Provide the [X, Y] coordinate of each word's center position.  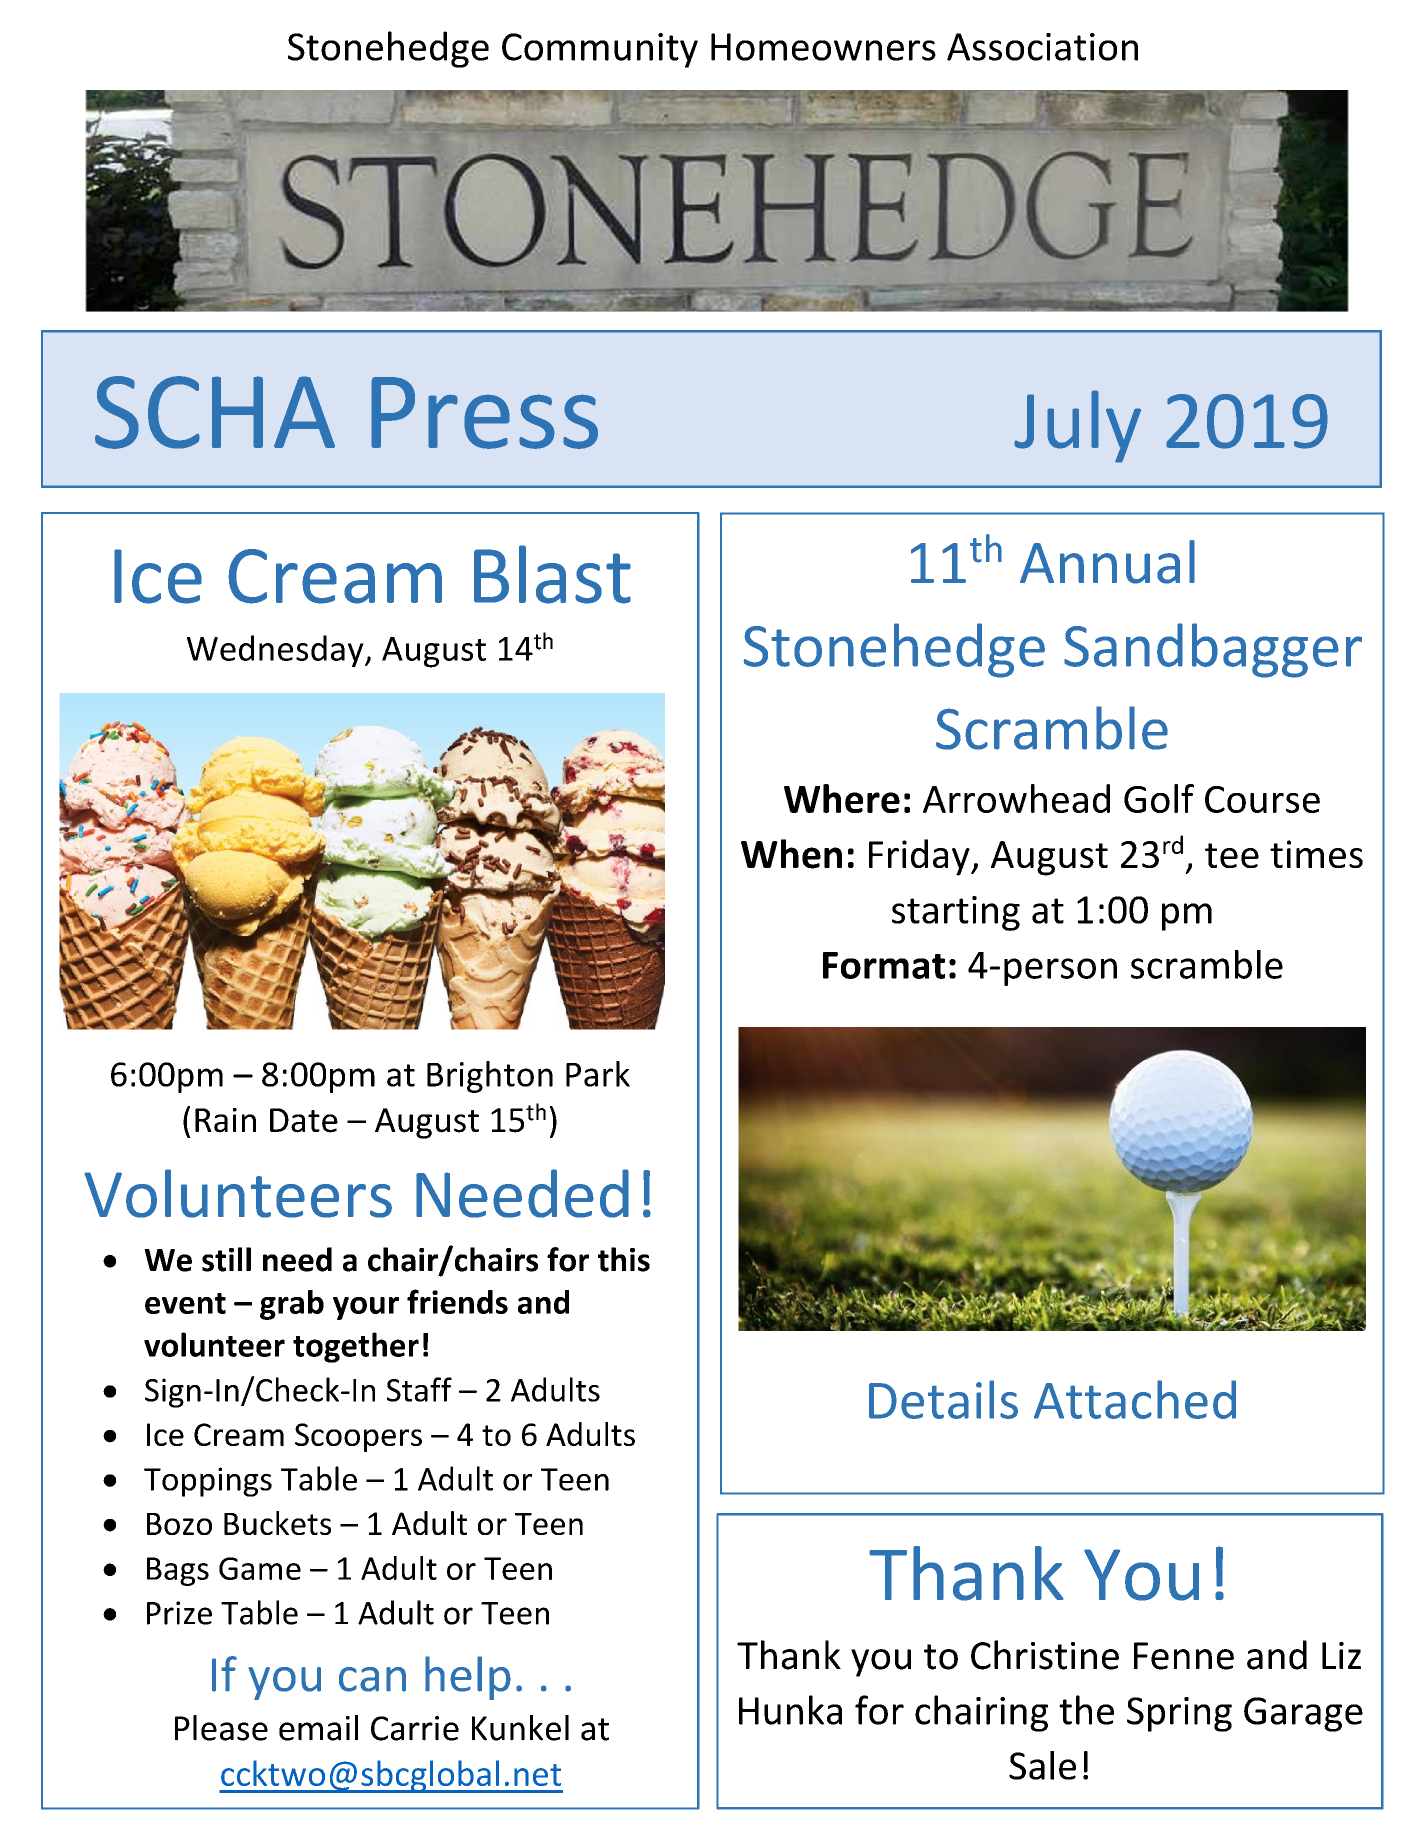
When [791, 854]
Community [600, 50]
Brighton [490, 1077]
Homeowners [823, 47]
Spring [1179, 1714]
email [318, 1728]
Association [1042, 47]
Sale [1042, 1765]
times [1316, 854]
